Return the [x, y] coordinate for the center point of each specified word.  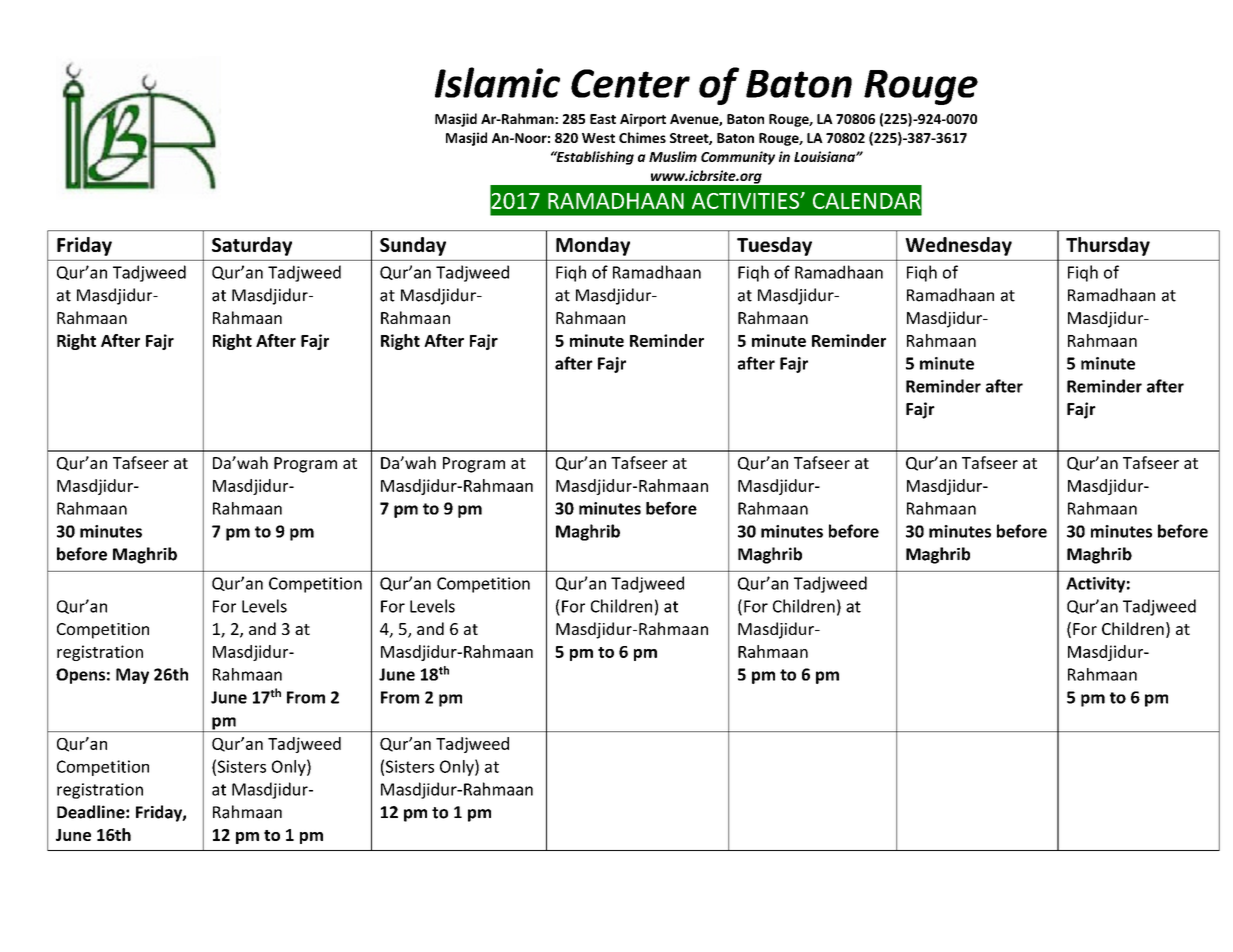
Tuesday [774, 246]
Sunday [413, 246]
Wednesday [958, 246]
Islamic [497, 82]
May [132, 676]
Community [738, 158]
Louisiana [825, 156]
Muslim [673, 156]
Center [630, 83]
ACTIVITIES [746, 201]
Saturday [252, 246]
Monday [593, 246]
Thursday [1108, 246]
